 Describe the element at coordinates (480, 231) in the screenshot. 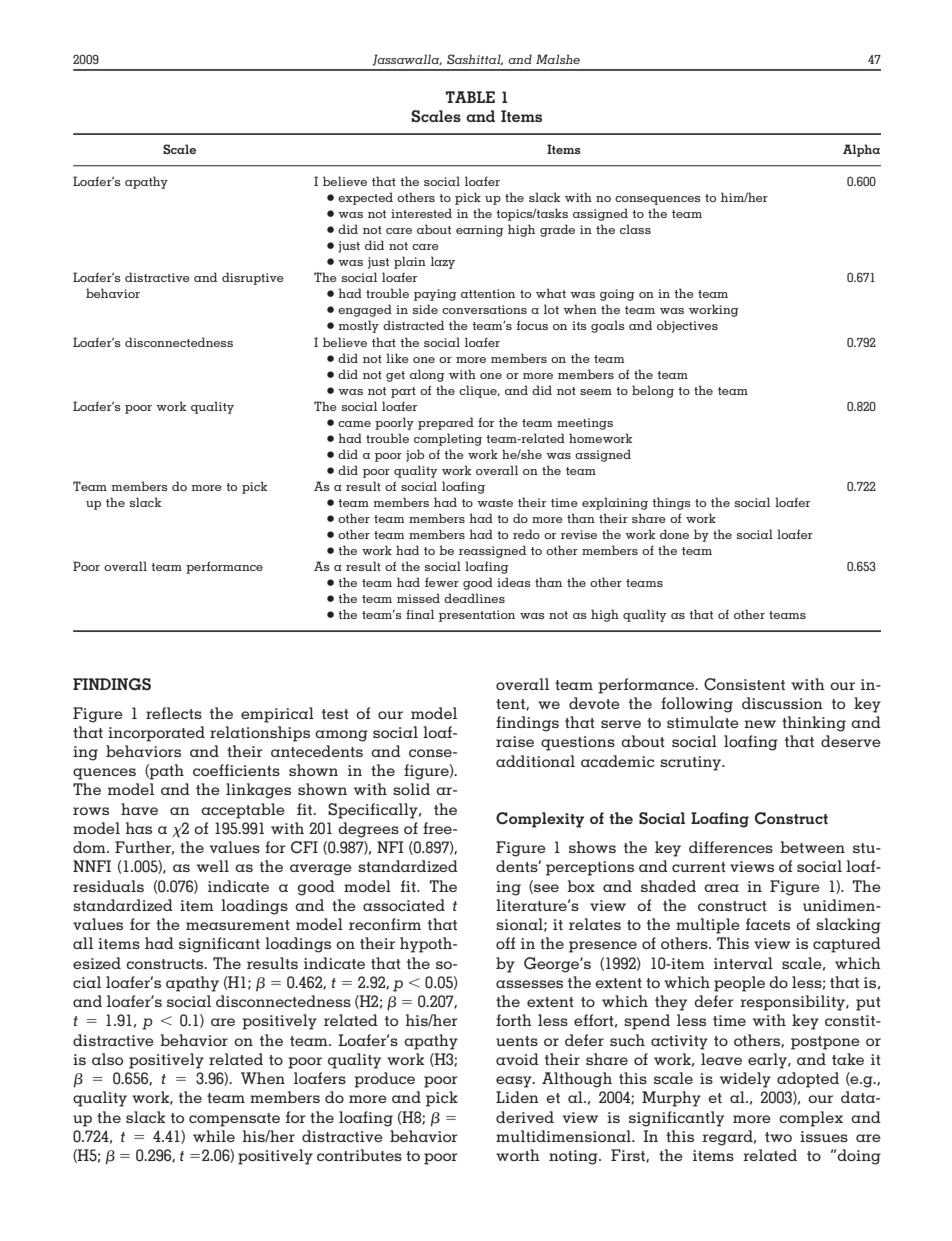

I see `earning` at that location.
